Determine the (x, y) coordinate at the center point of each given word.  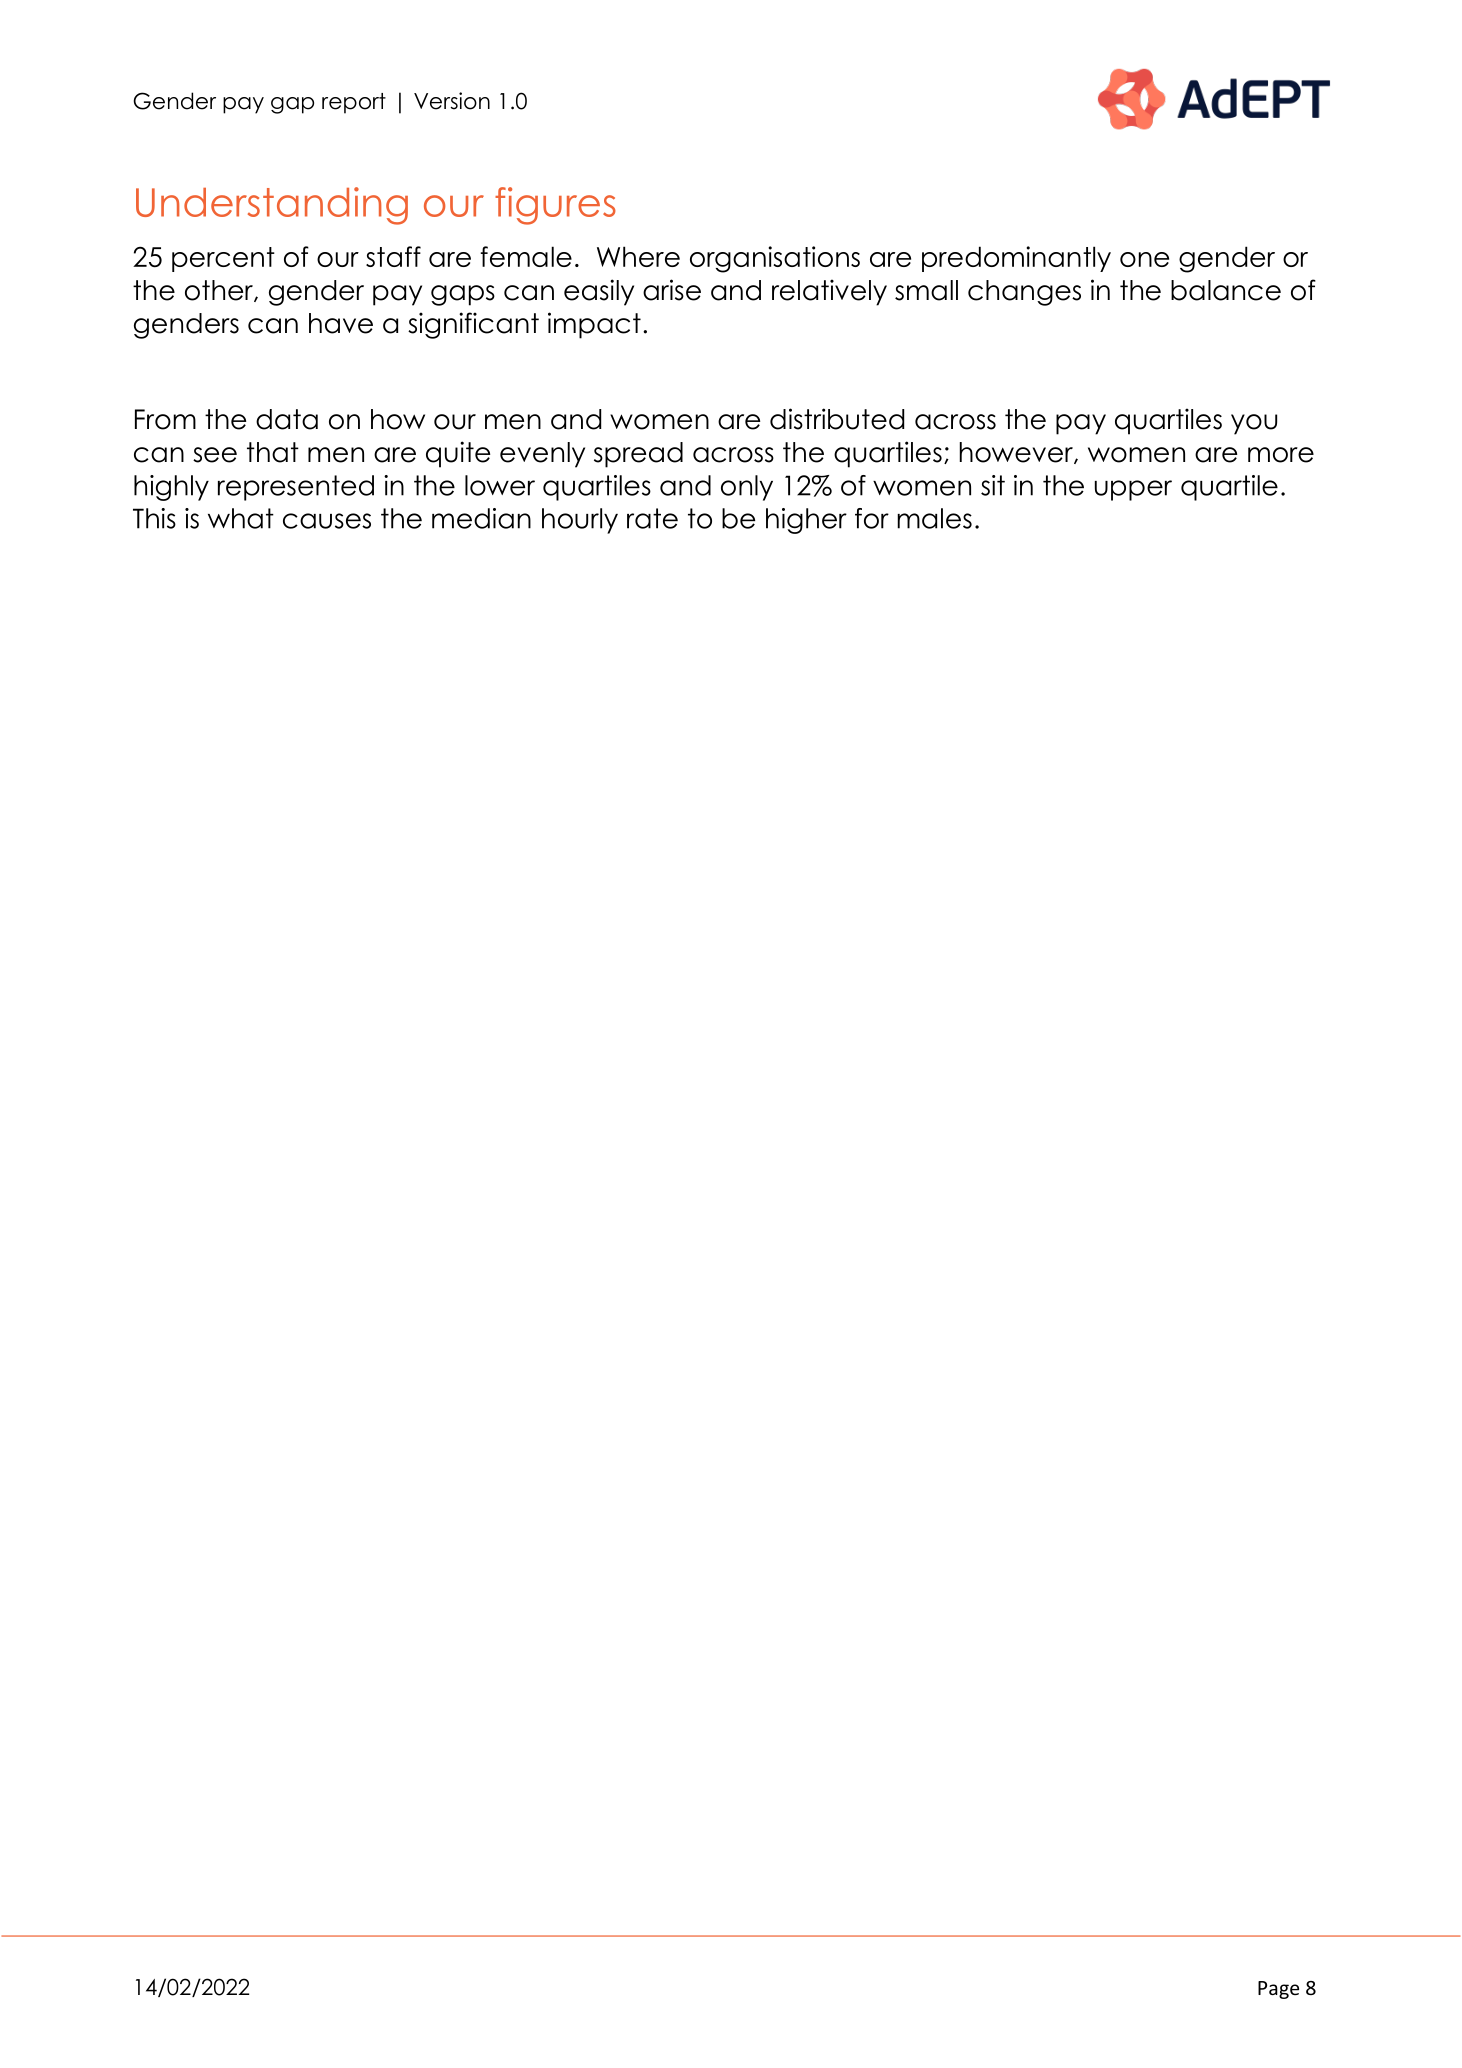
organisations (775, 259)
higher (806, 521)
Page (1278, 1990)
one (1144, 259)
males (934, 518)
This (154, 518)
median (481, 518)
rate (652, 518)
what (241, 518)
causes (327, 521)
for (872, 518)
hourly (580, 521)
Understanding (272, 206)
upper (1133, 490)
